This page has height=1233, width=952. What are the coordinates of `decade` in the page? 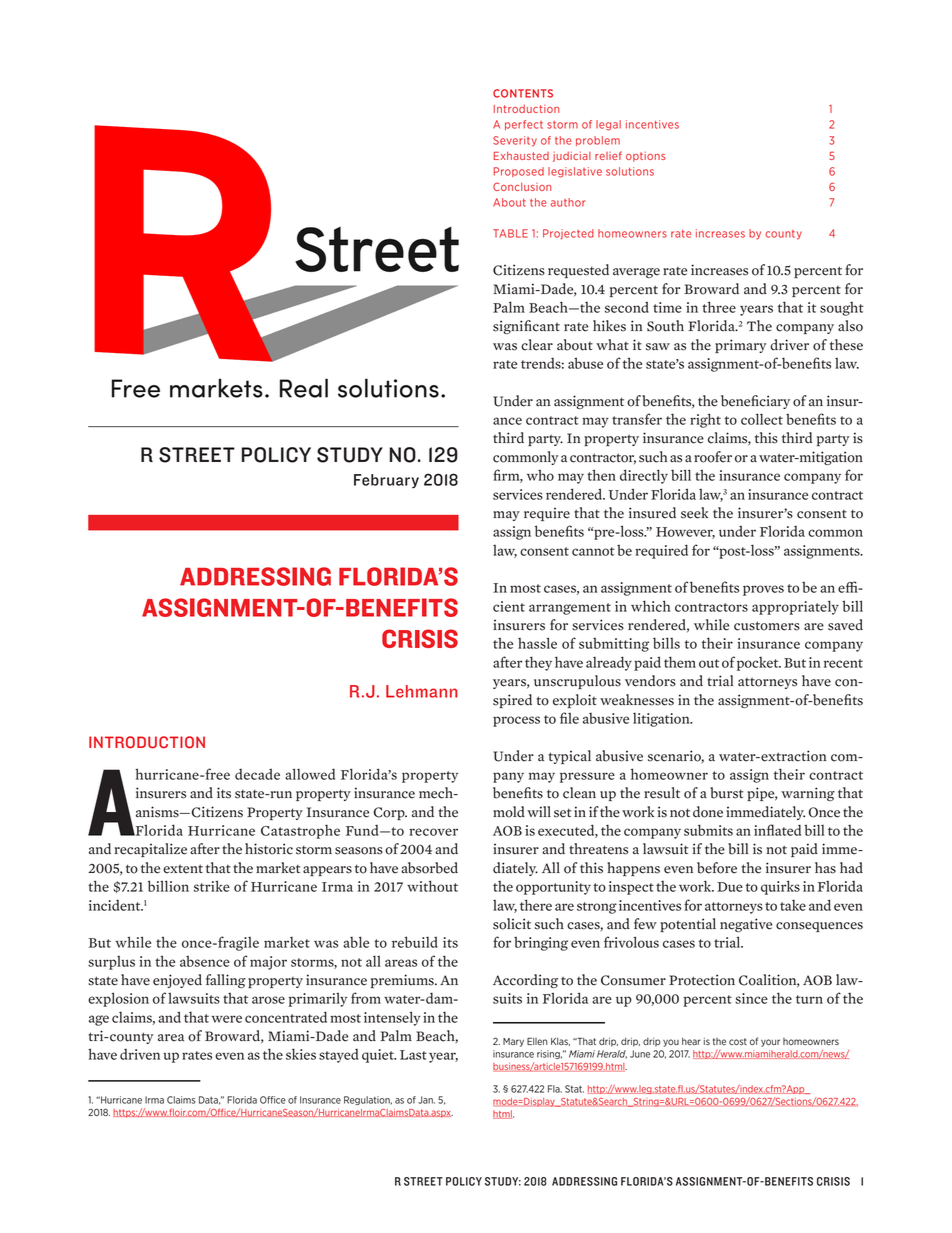 It's located at (257, 774).
